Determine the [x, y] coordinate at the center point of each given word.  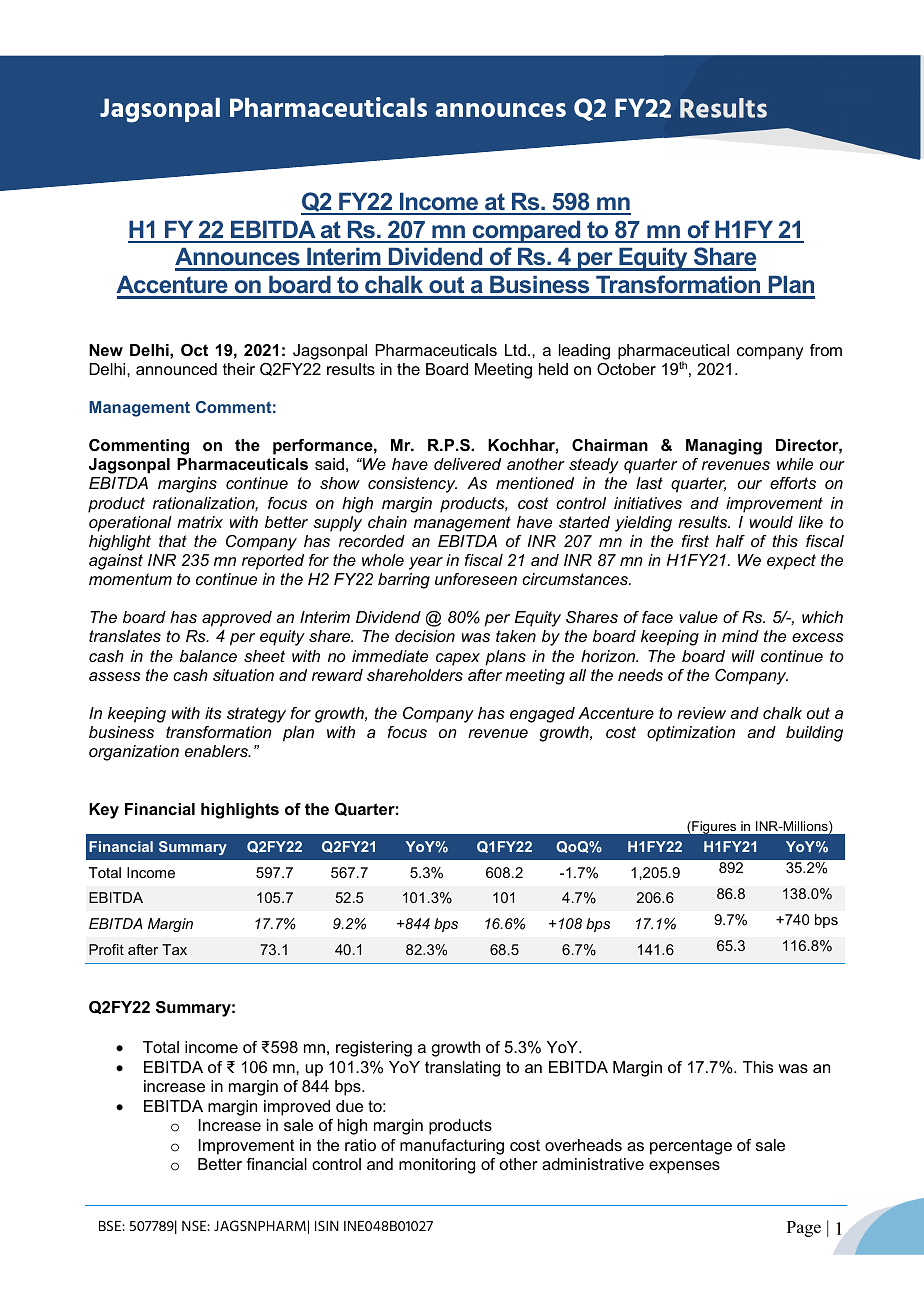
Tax [174, 949]
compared [527, 231]
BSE [111, 1225]
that [173, 541]
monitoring [437, 1166]
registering [374, 1049]
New [106, 350]
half [730, 541]
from [826, 350]
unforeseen [476, 579]
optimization [691, 734]
